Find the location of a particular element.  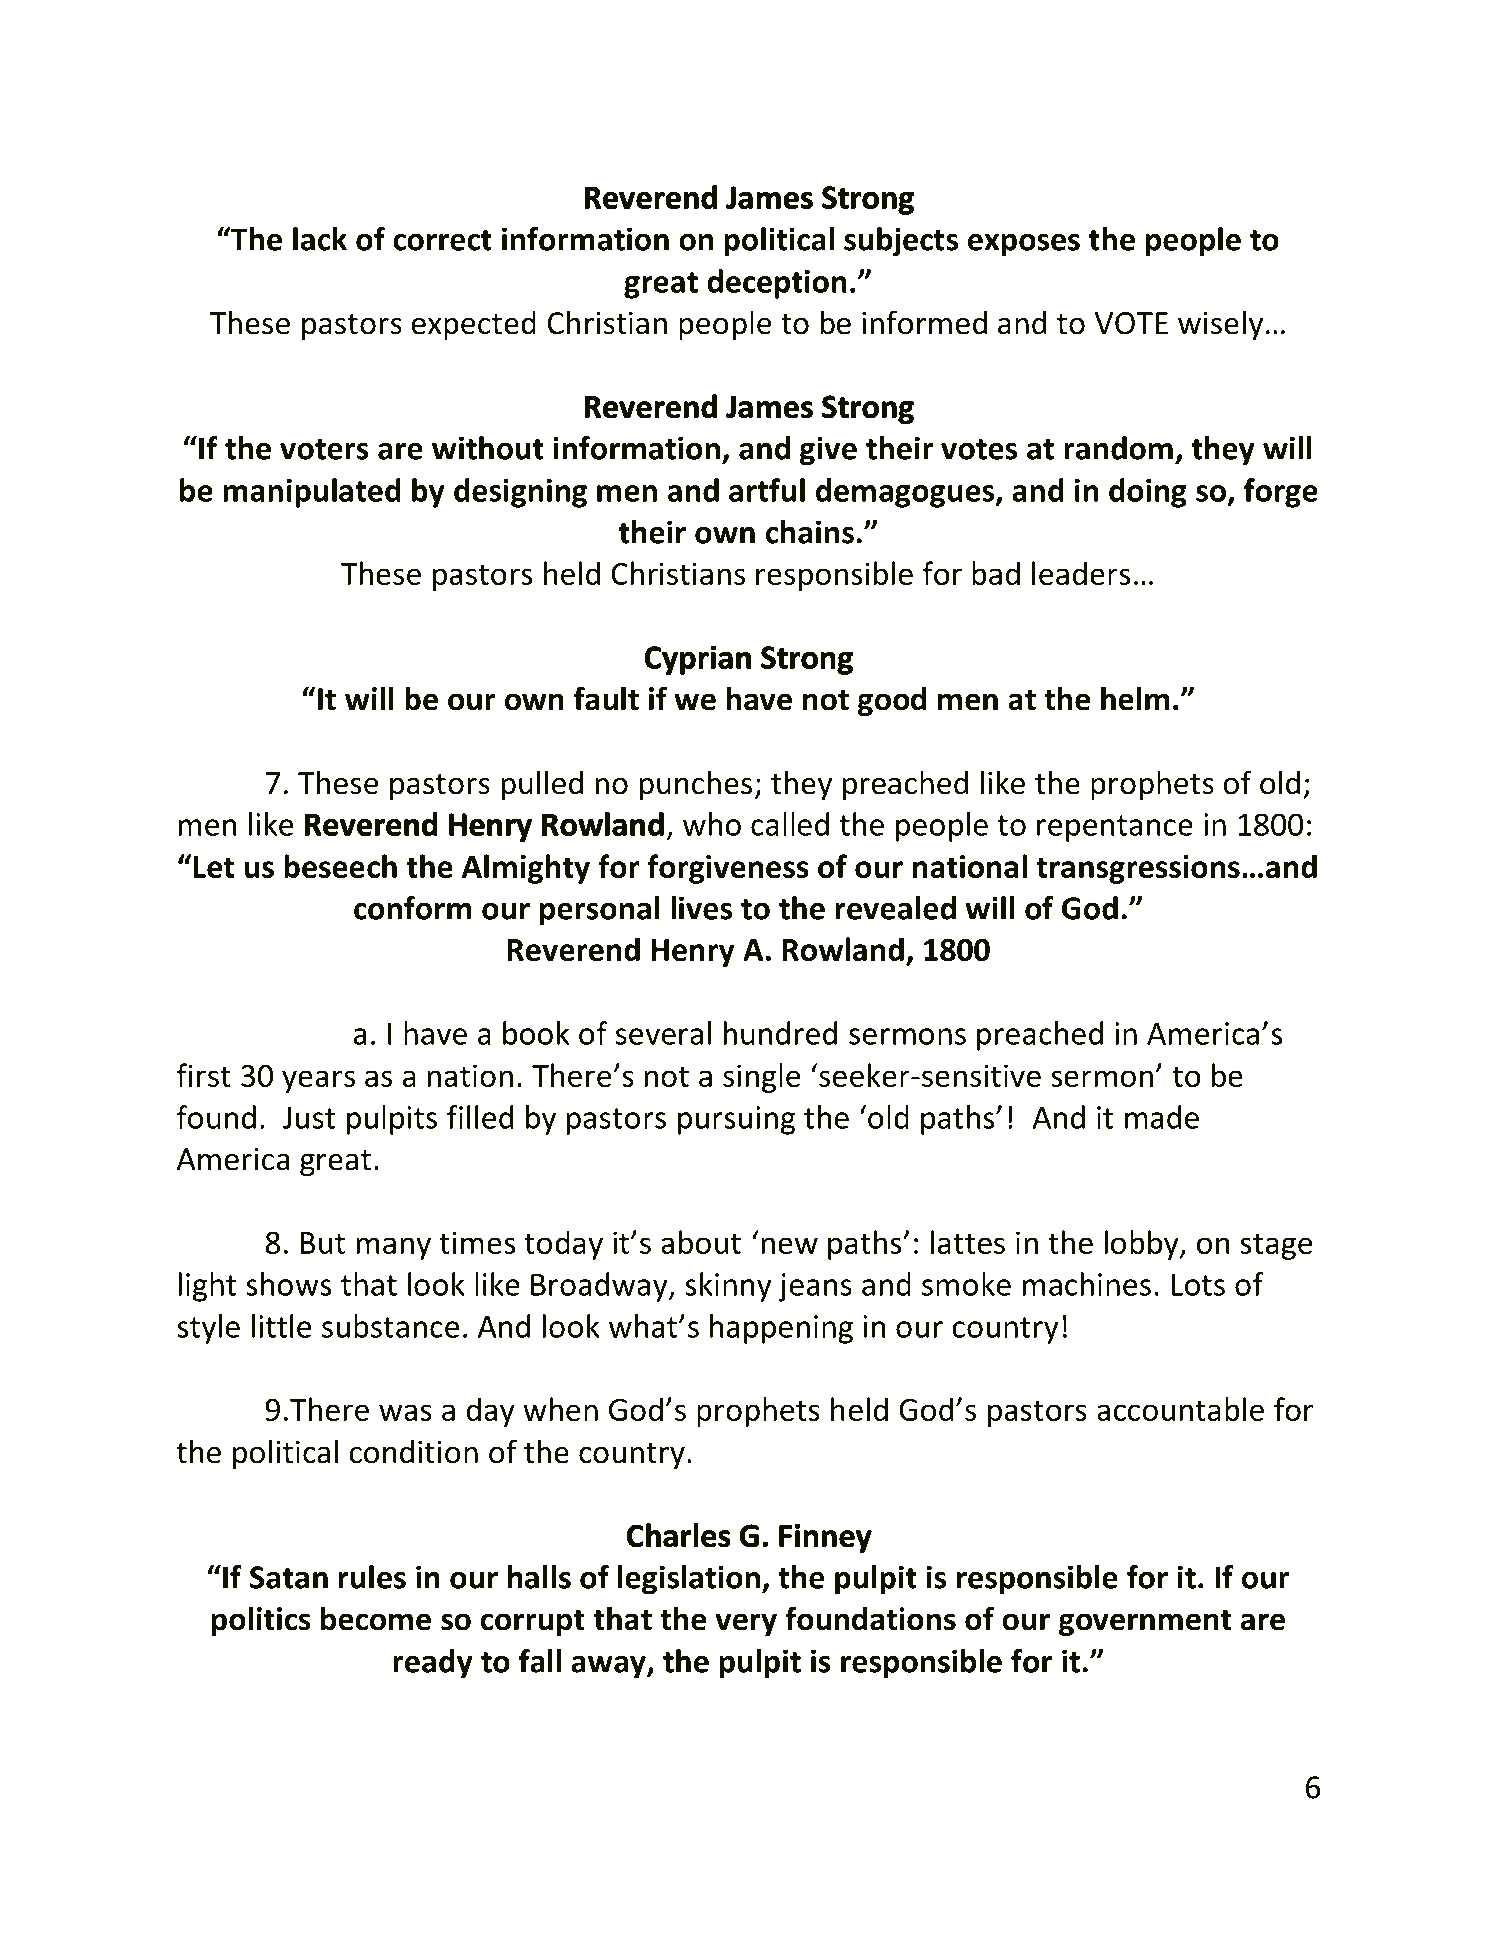

lack is located at coordinates (320, 239).
